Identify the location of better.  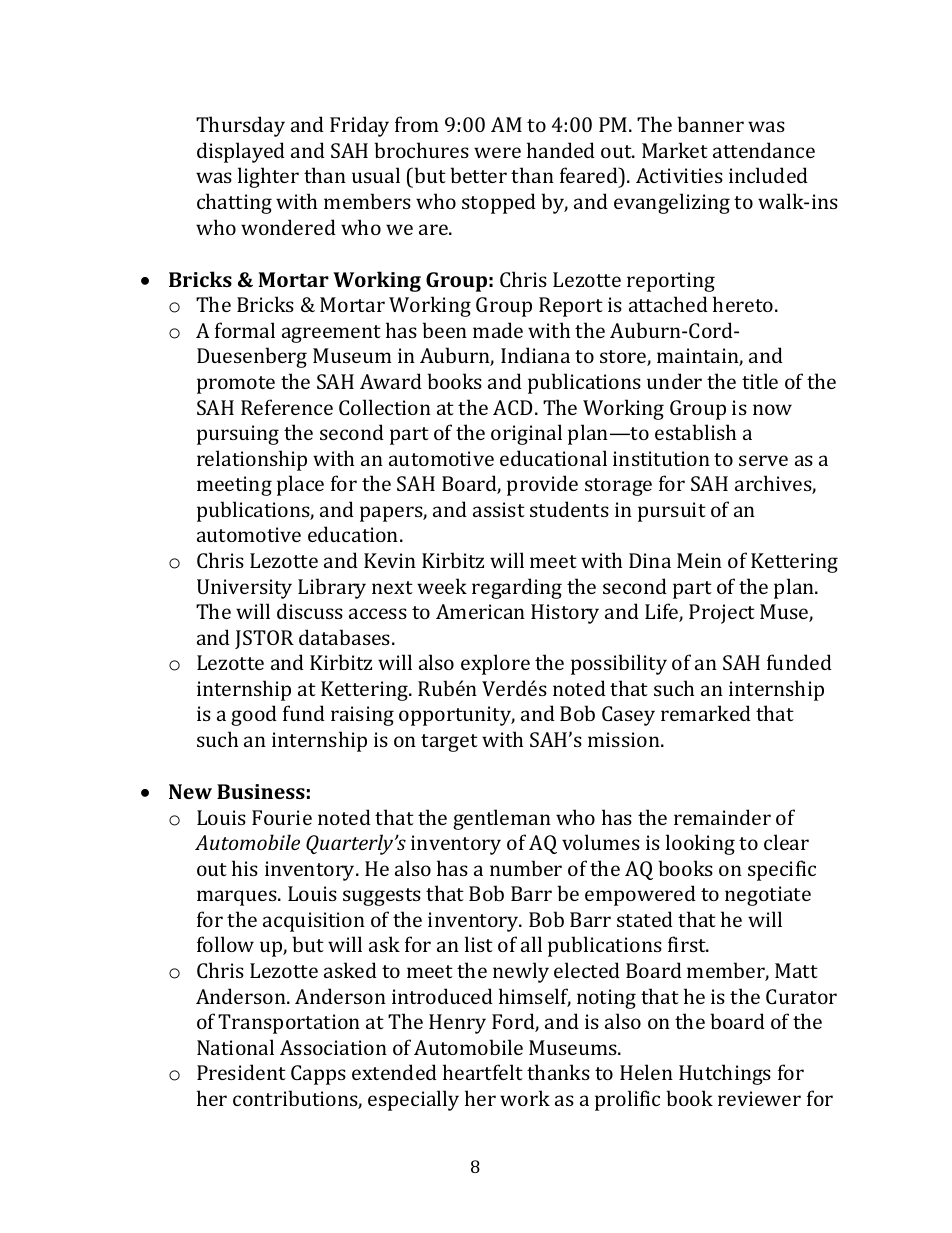
(478, 175).
